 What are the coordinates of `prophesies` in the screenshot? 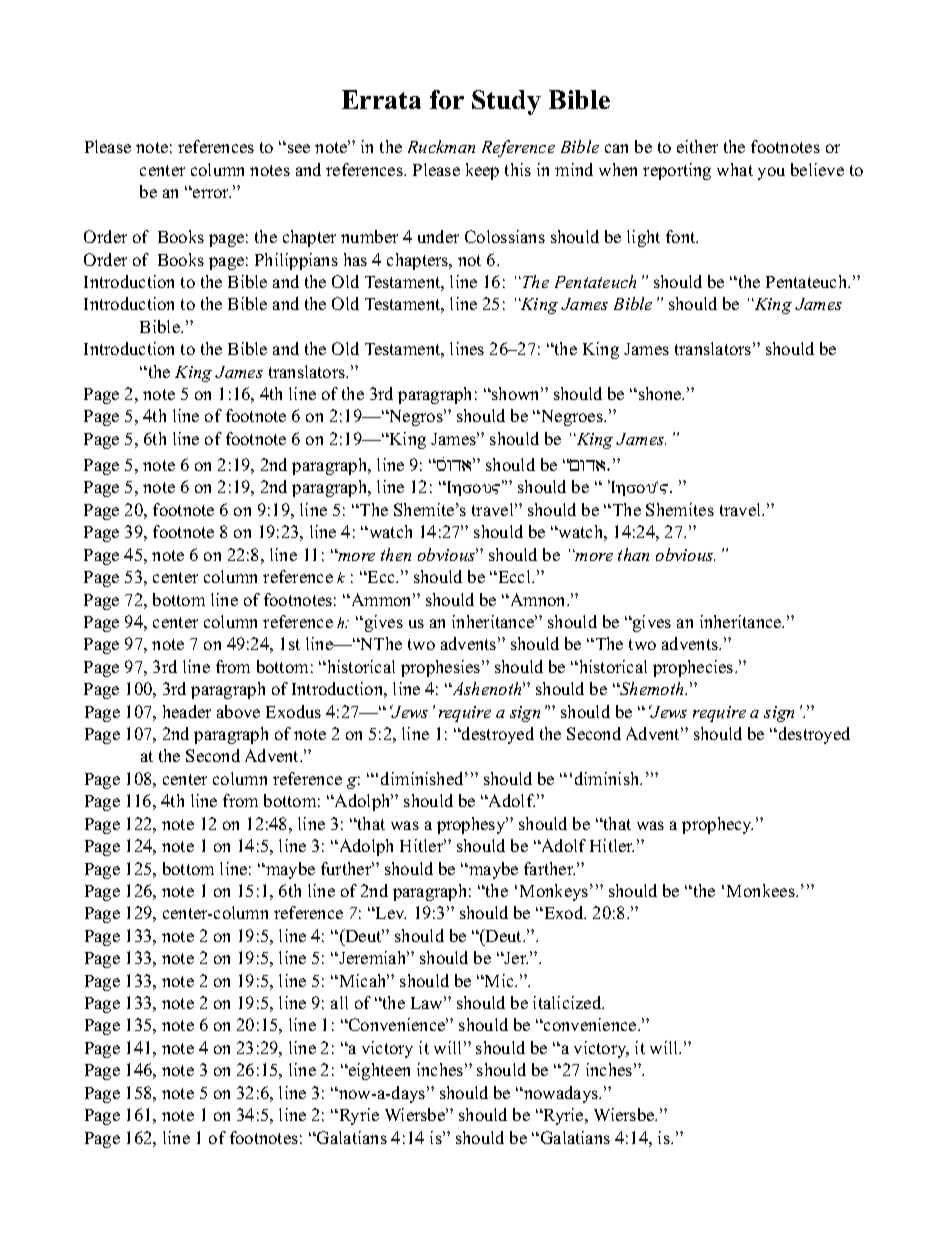 It's located at (442, 668).
